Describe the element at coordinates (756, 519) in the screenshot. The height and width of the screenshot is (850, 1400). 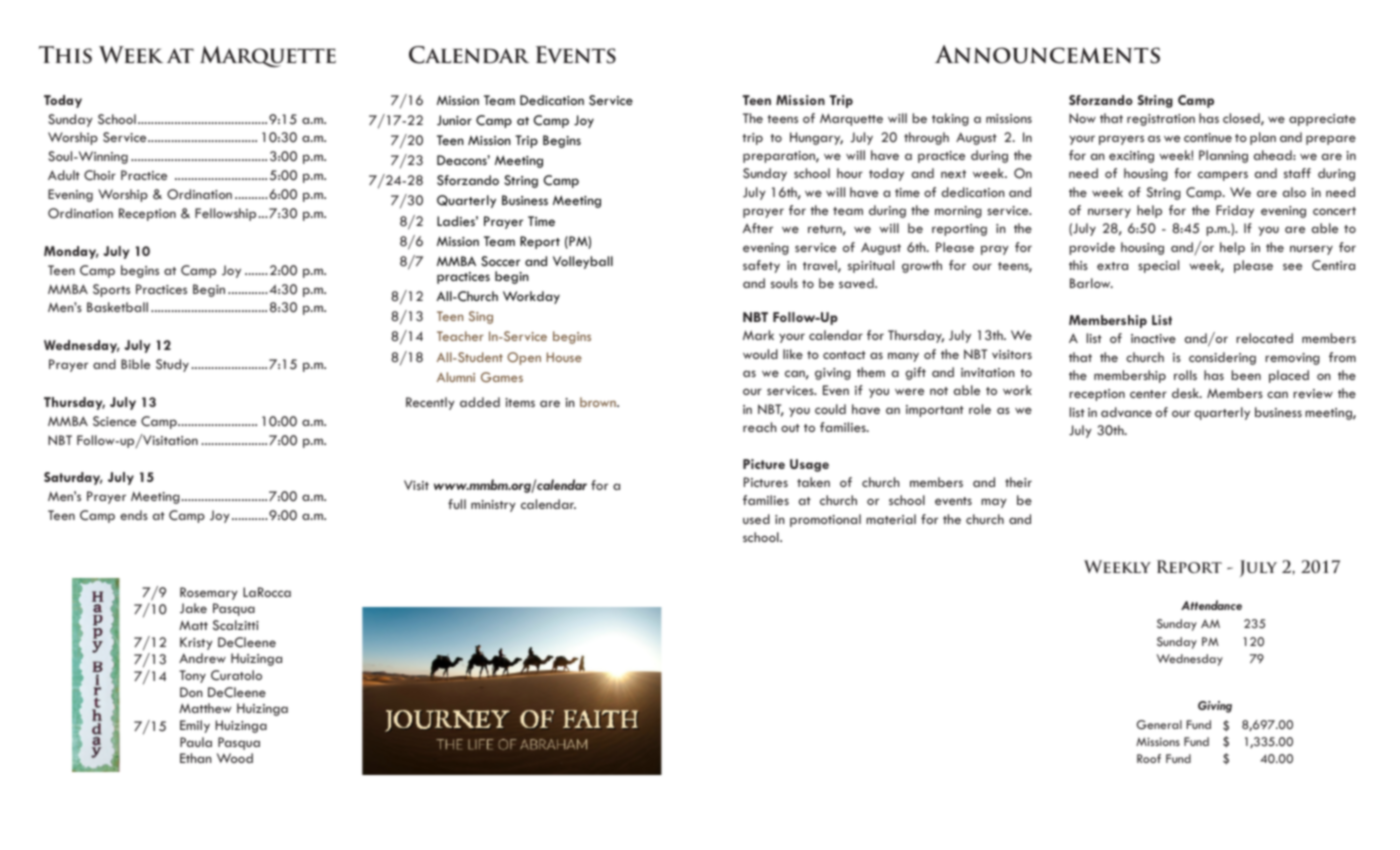
I see `used` at that location.
